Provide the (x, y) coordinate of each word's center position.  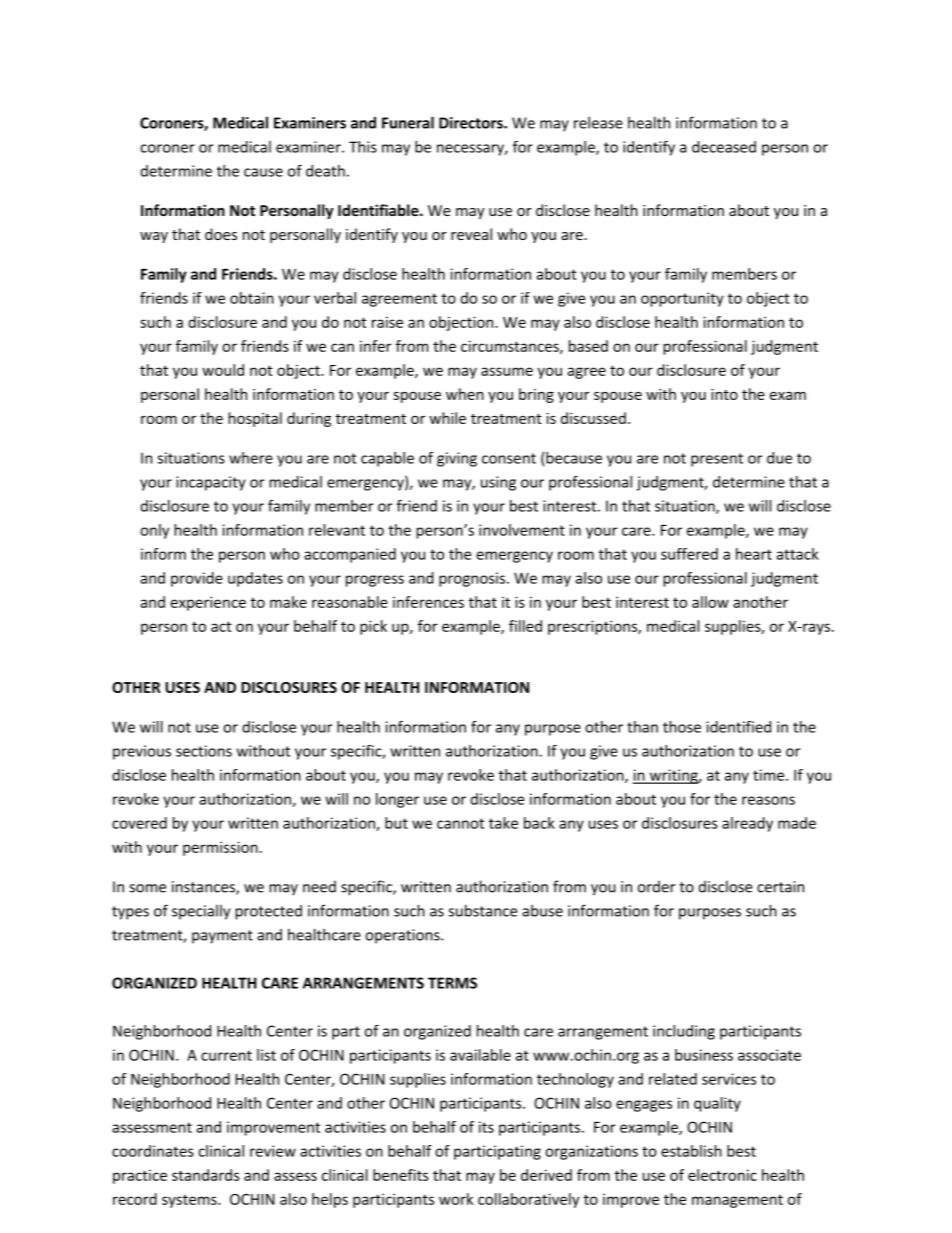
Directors (472, 123)
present (717, 460)
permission (220, 848)
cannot (460, 823)
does (221, 234)
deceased (724, 147)
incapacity (211, 483)
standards (206, 1175)
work (456, 1199)
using (498, 483)
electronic (722, 1175)
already (747, 824)
